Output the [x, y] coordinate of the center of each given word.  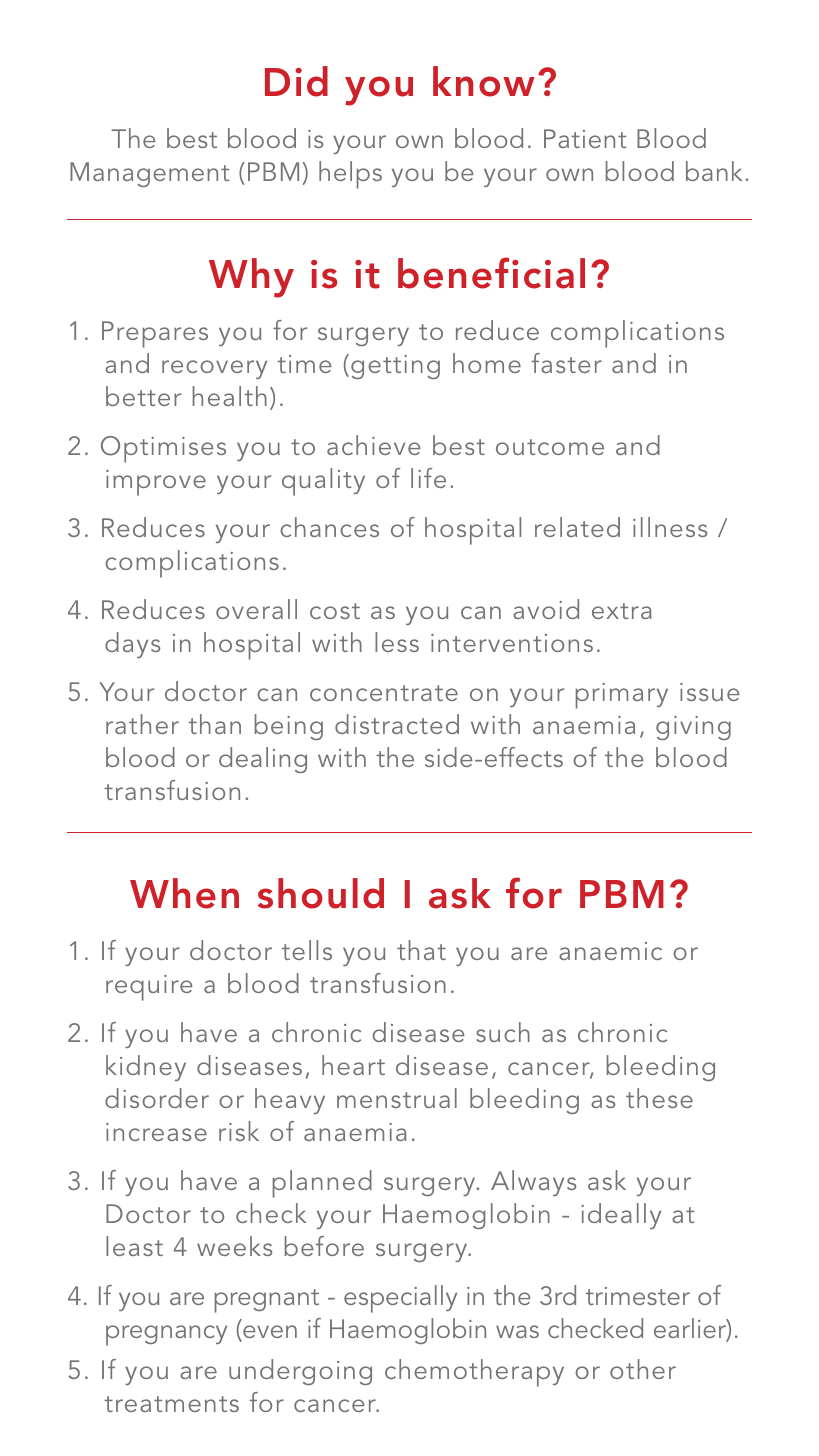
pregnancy [166, 1335]
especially [400, 1299]
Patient [585, 138]
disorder [157, 1098]
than [214, 724]
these [659, 1098]
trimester [637, 1296]
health [230, 396]
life [428, 478]
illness [670, 527]
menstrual [397, 1098]
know [484, 81]
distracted [397, 724]
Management [149, 174]
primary [622, 696]
